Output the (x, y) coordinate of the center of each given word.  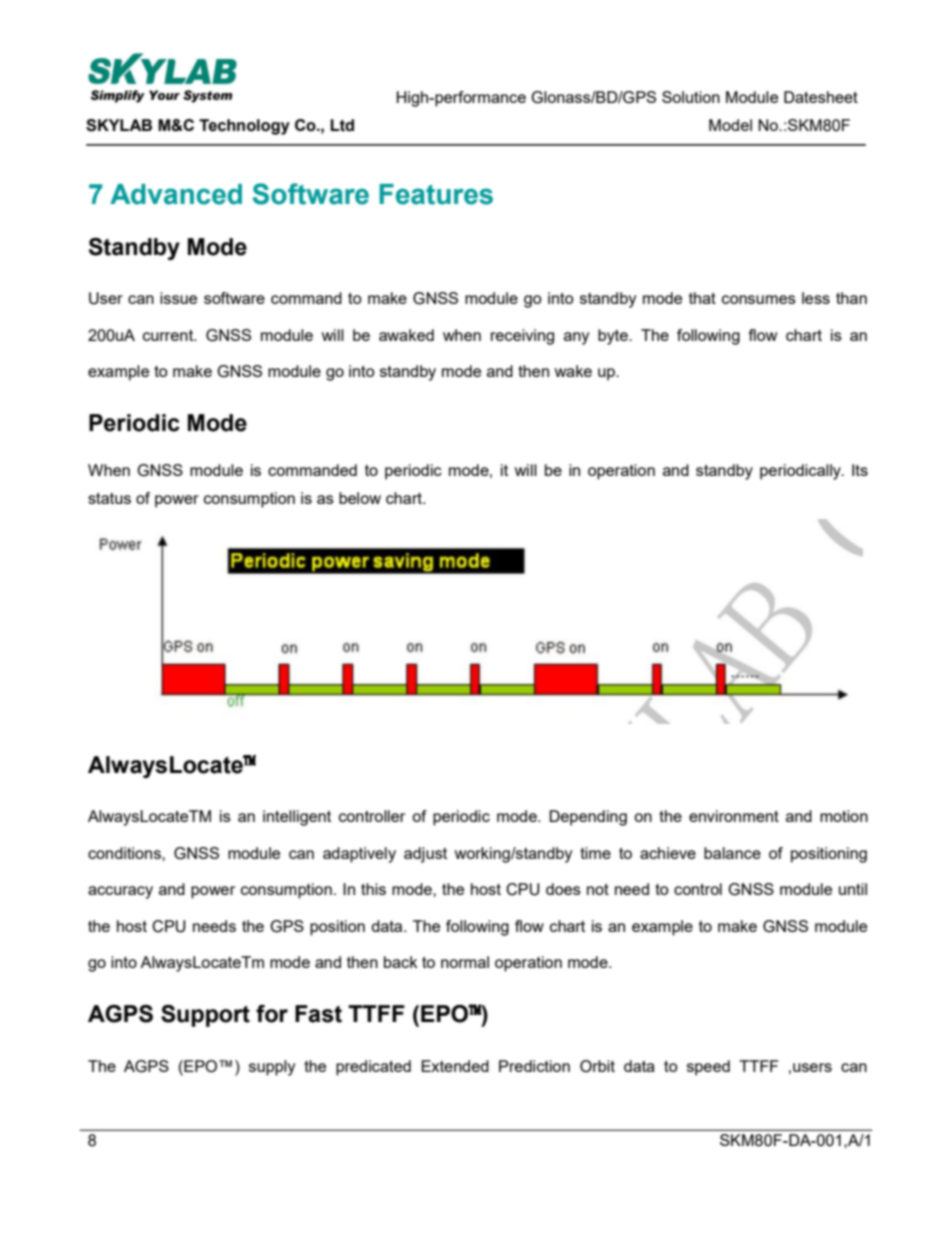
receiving (522, 337)
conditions (125, 853)
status (109, 498)
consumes (759, 299)
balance (732, 853)
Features (436, 194)
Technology (244, 127)
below (360, 498)
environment (734, 816)
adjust (425, 855)
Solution (691, 97)
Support (205, 1016)
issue (178, 298)
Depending (588, 818)
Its (860, 470)
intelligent (297, 818)
